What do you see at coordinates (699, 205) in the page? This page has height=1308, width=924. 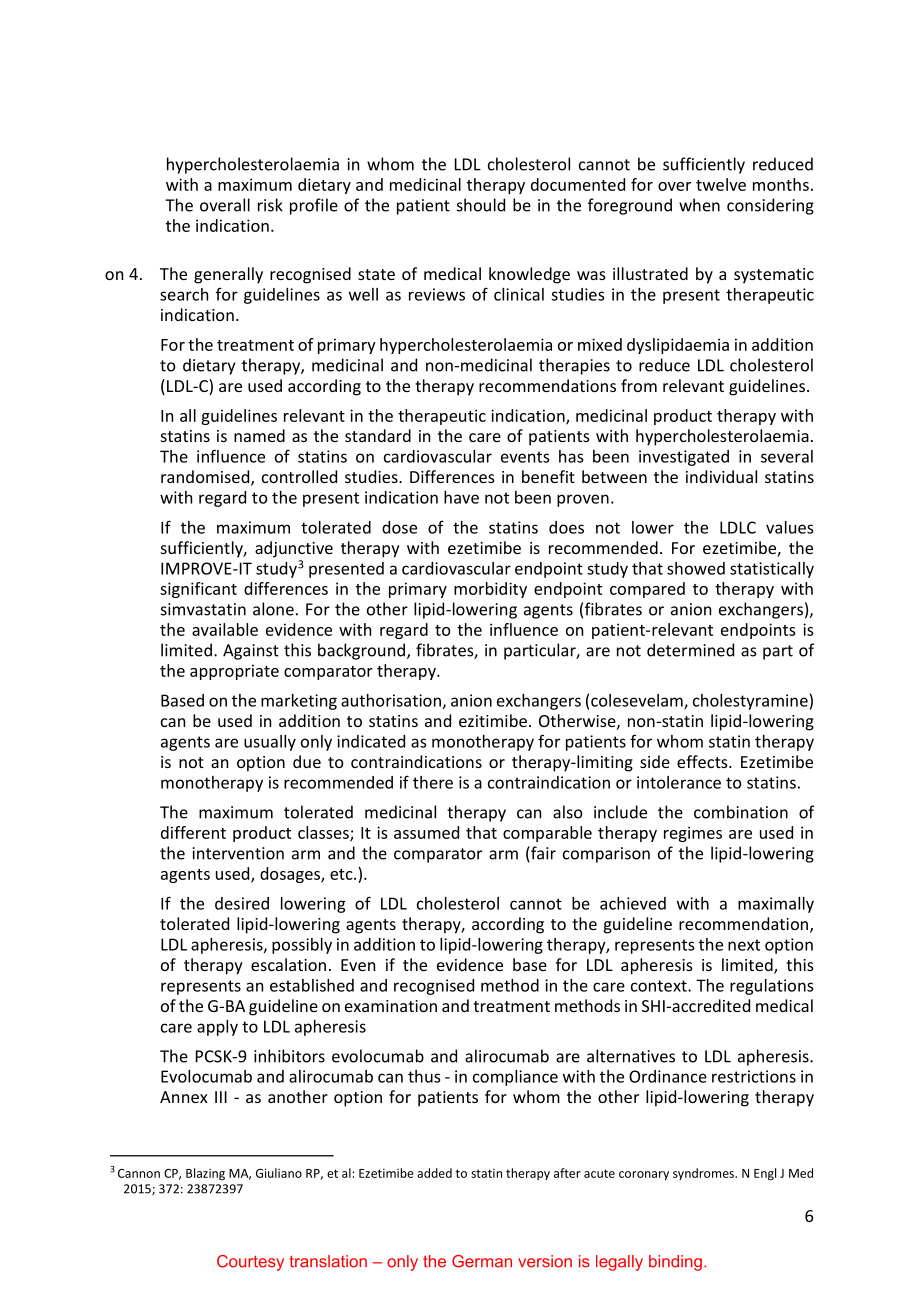 I see `when` at bounding box center [699, 205].
